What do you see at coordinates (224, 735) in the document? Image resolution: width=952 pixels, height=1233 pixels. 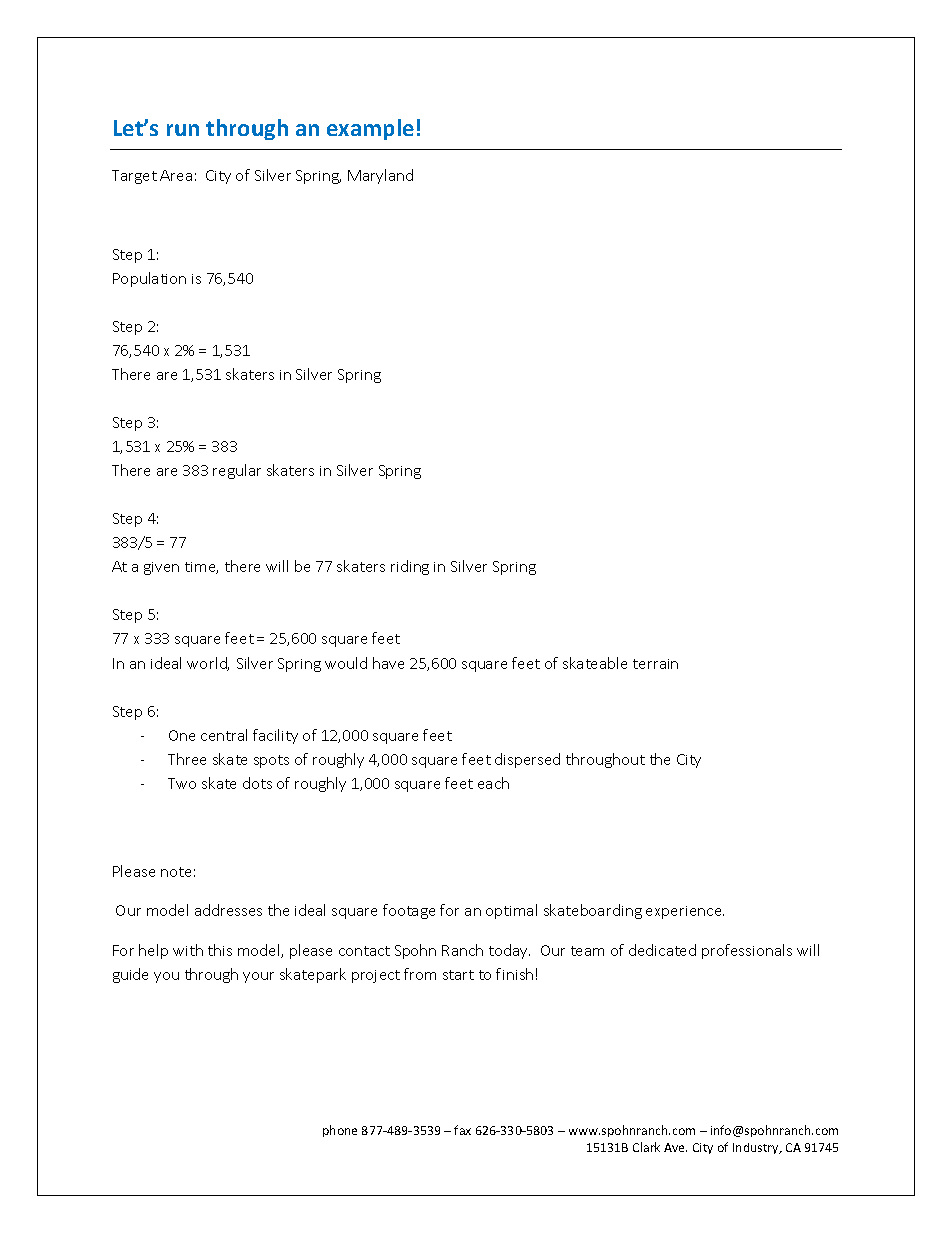 I see `central` at bounding box center [224, 735].
